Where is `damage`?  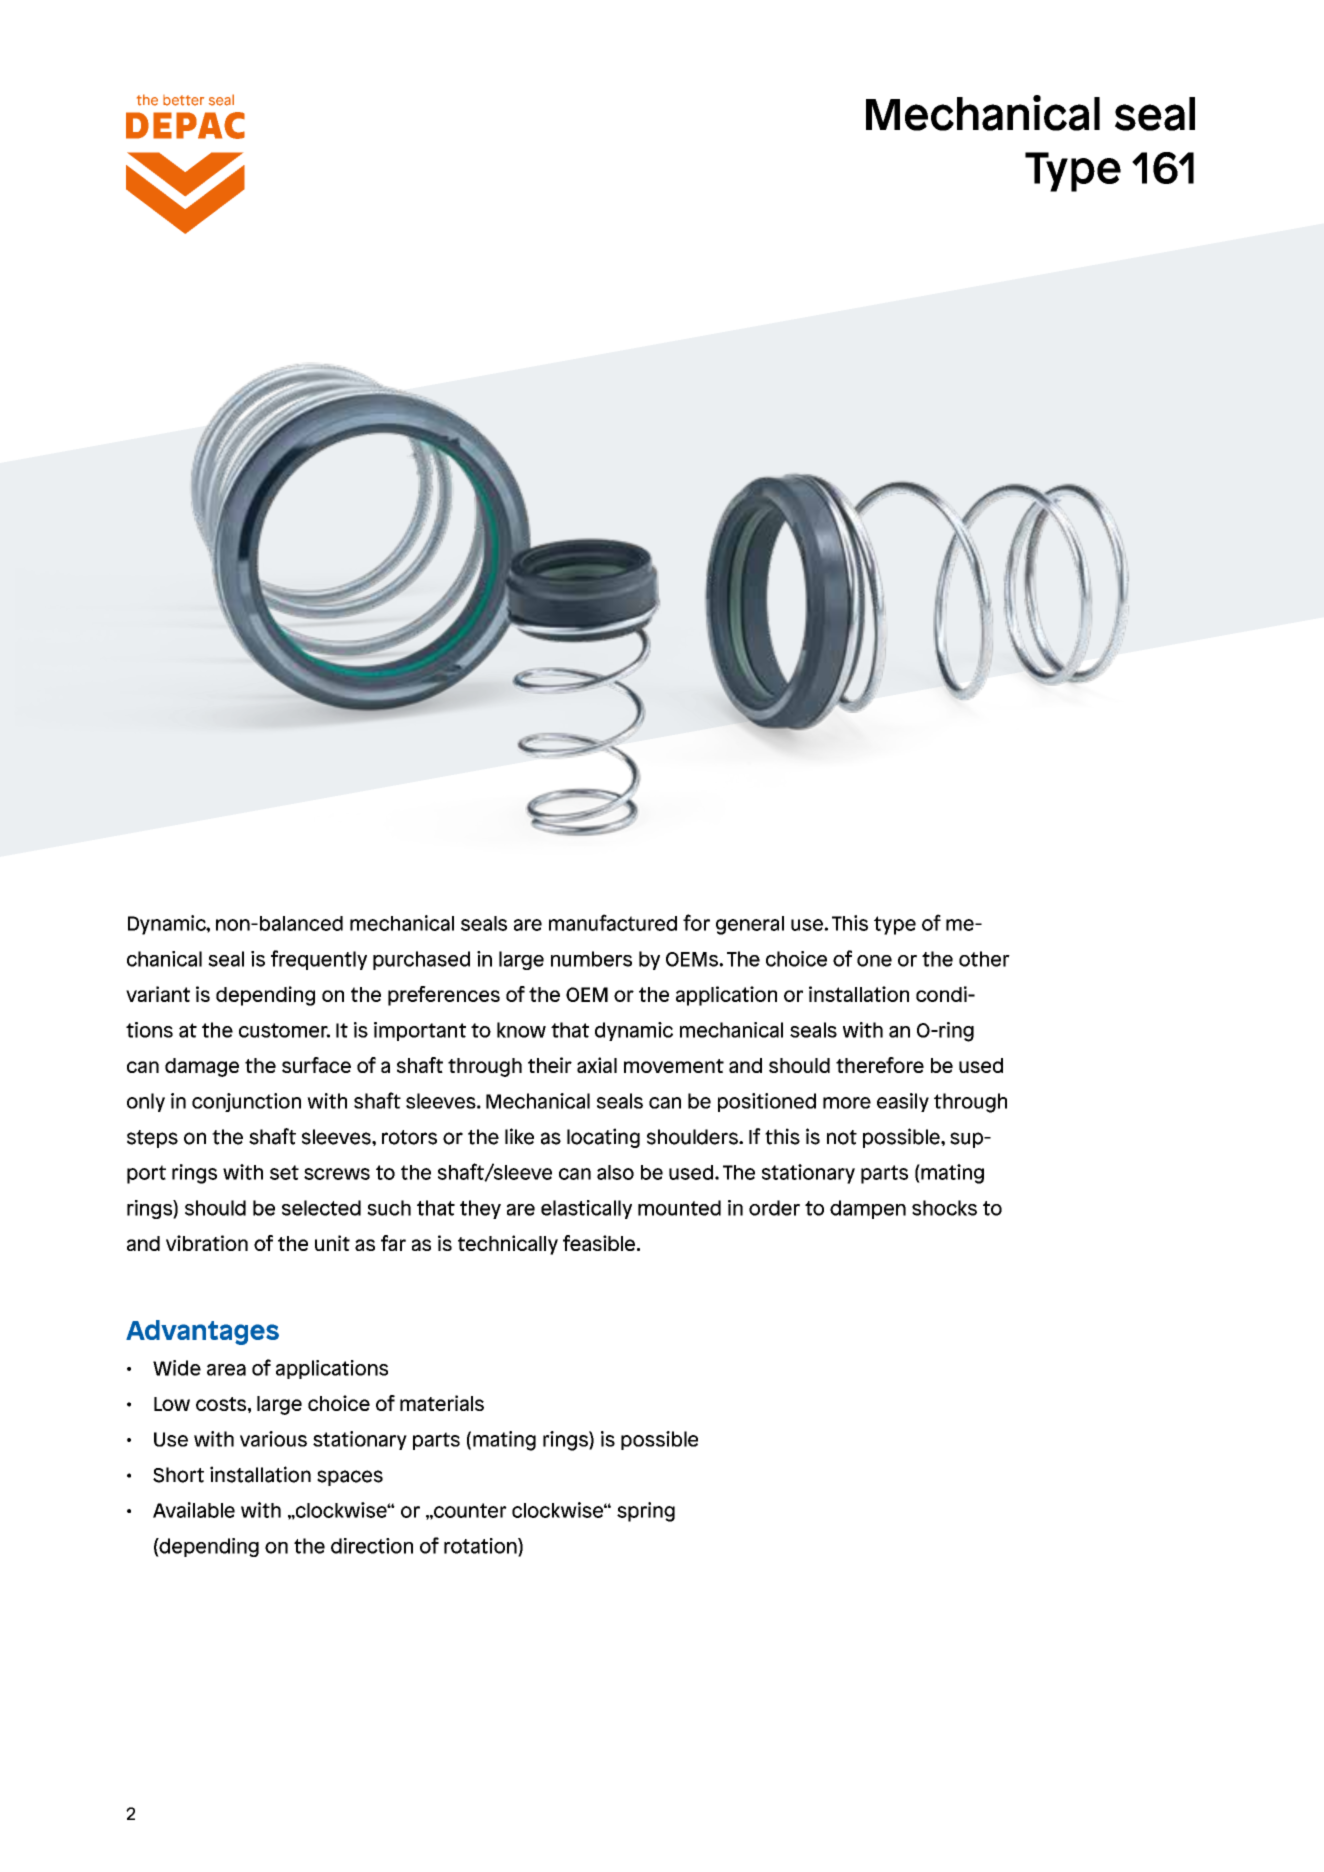
damage is located at coordinates (202, 1067).
